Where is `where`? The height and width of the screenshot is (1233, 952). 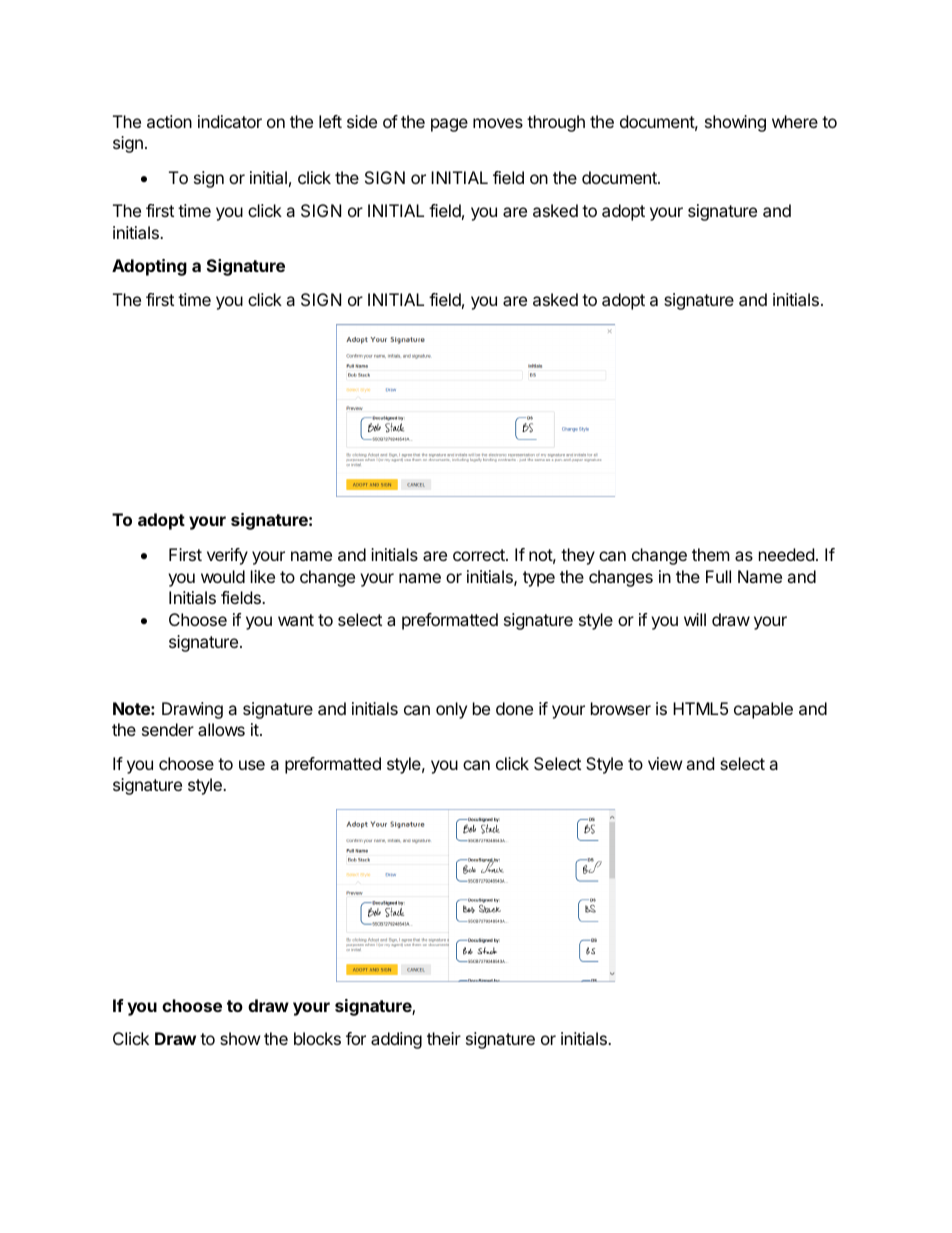
where is located at coordinates (795, 121).
